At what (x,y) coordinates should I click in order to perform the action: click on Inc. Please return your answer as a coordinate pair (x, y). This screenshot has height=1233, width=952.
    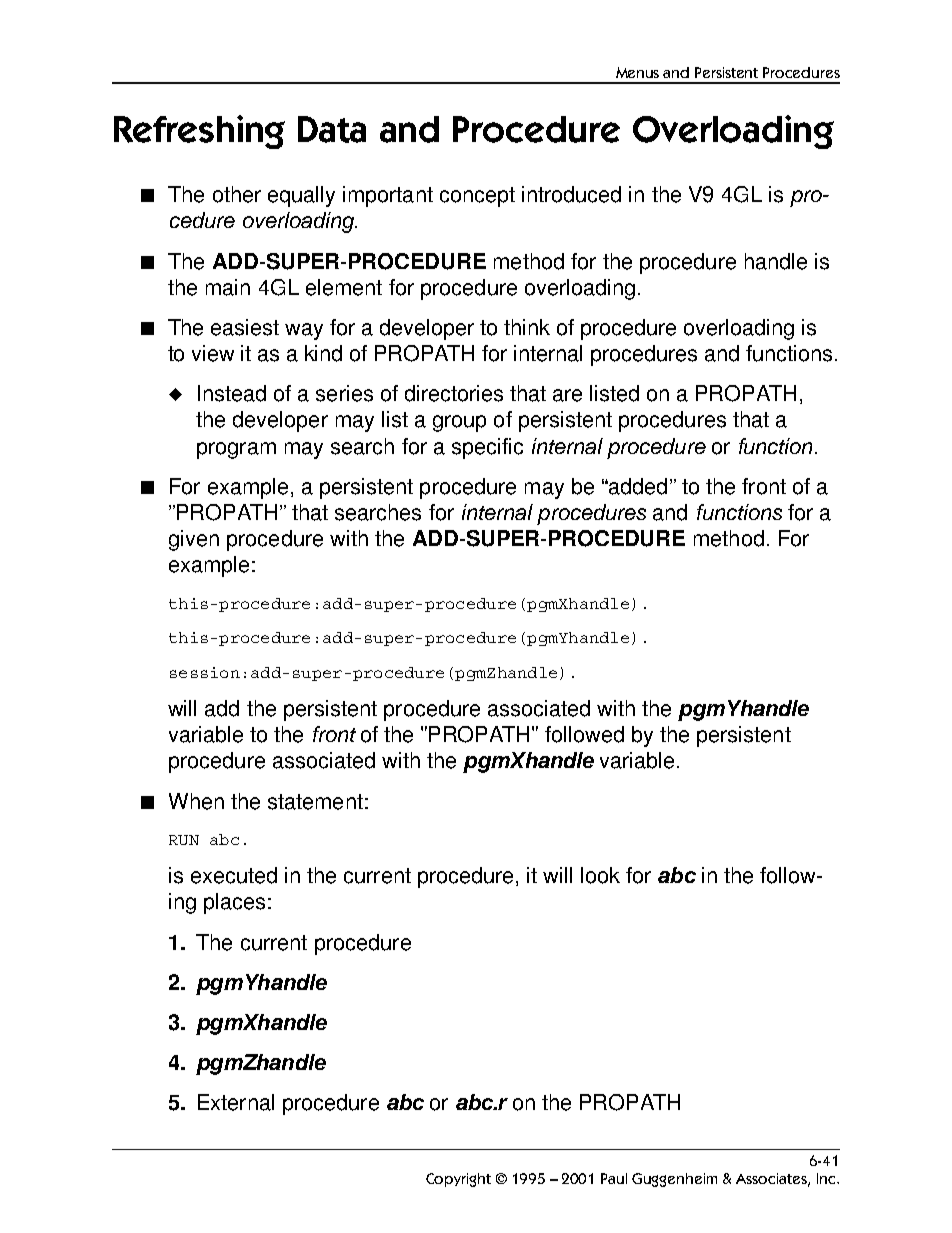
    Looking at the image, I should click on (827, 1178).
